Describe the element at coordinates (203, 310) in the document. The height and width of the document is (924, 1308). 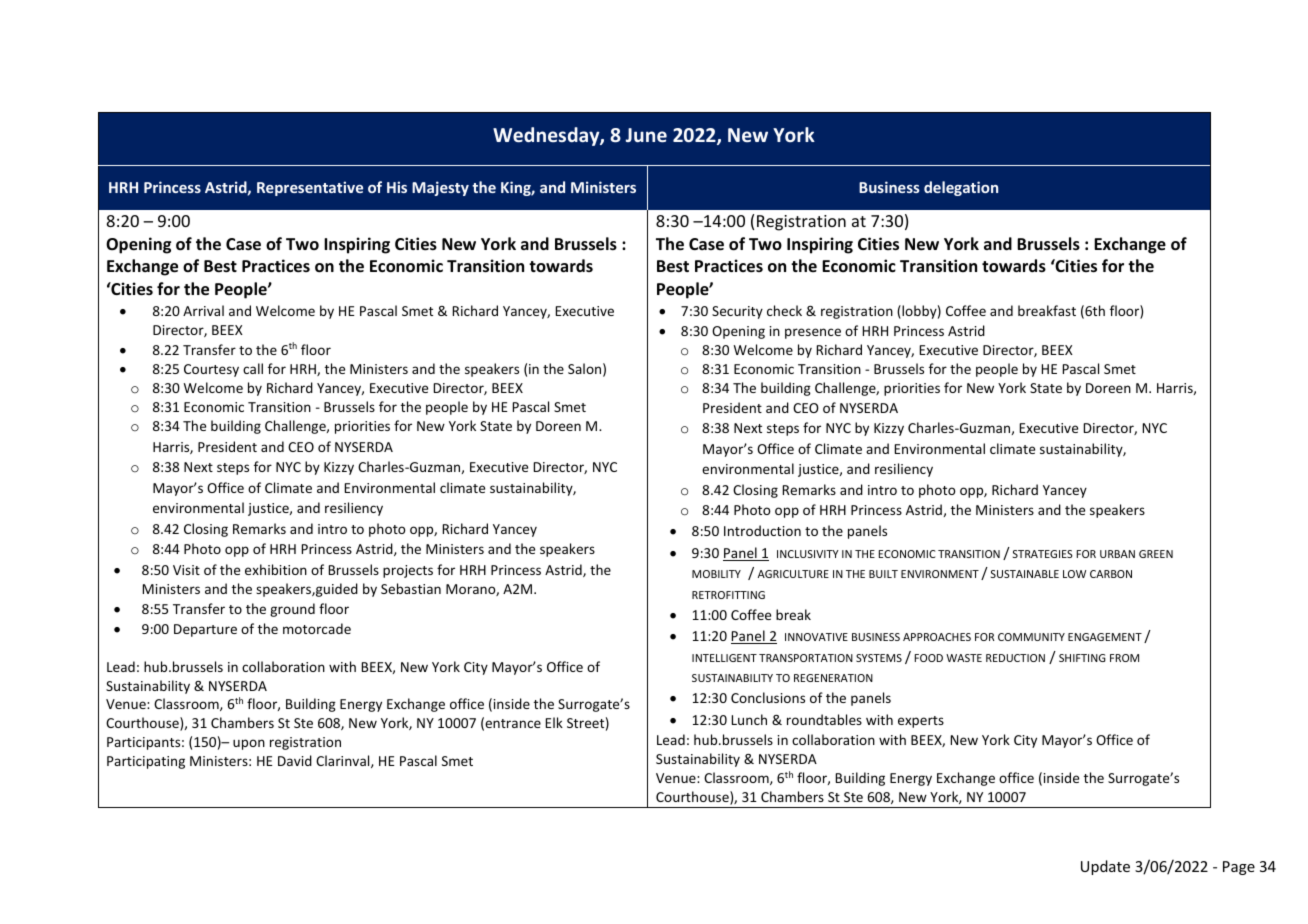
I see `Arrival` at that location.
